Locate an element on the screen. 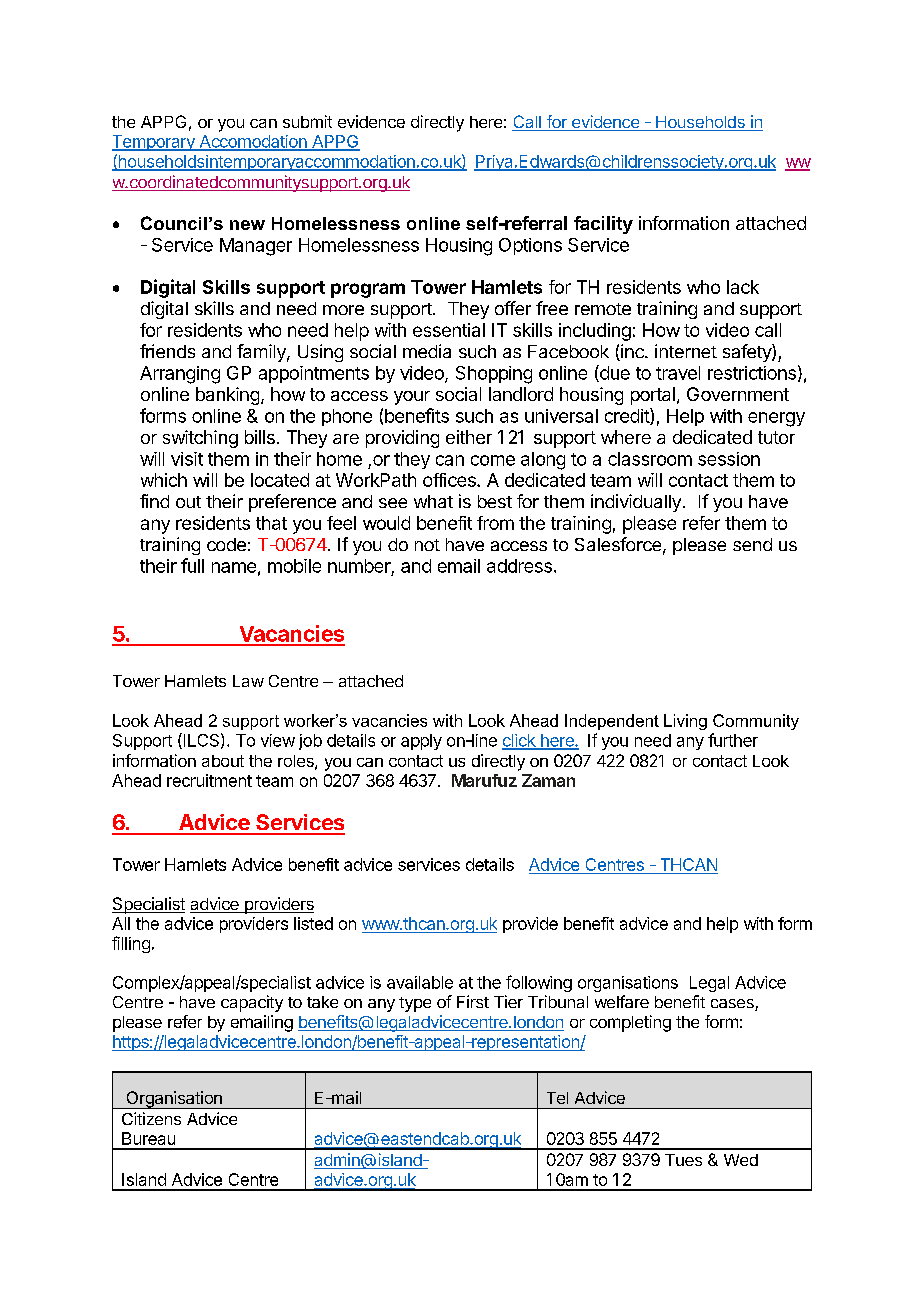 Image resolution: width=924 pixels, height=1308 pixels. Tel is located at coordinates (557, 1098).
